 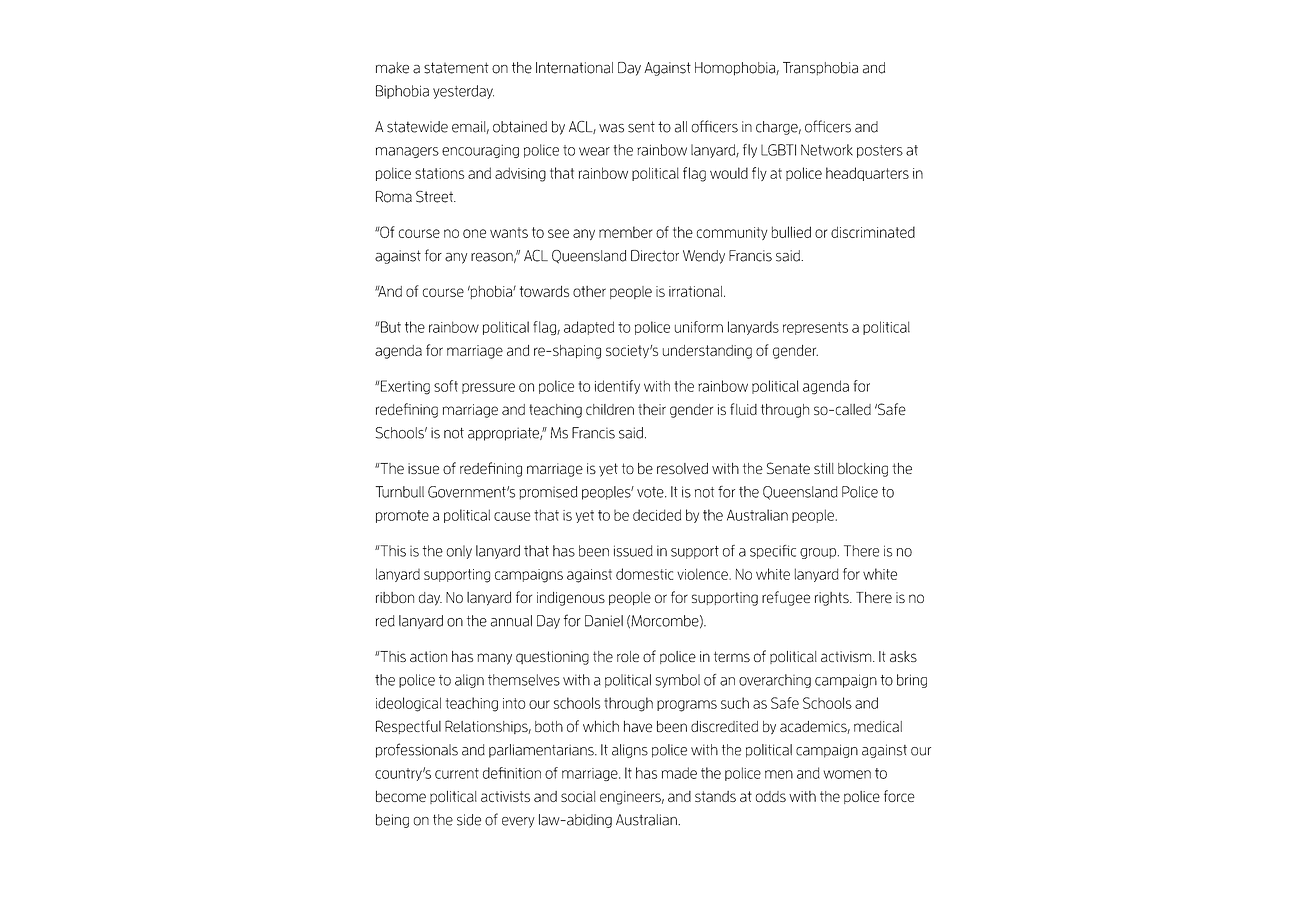 I want to click on Network, so click(x=827, y=150).
